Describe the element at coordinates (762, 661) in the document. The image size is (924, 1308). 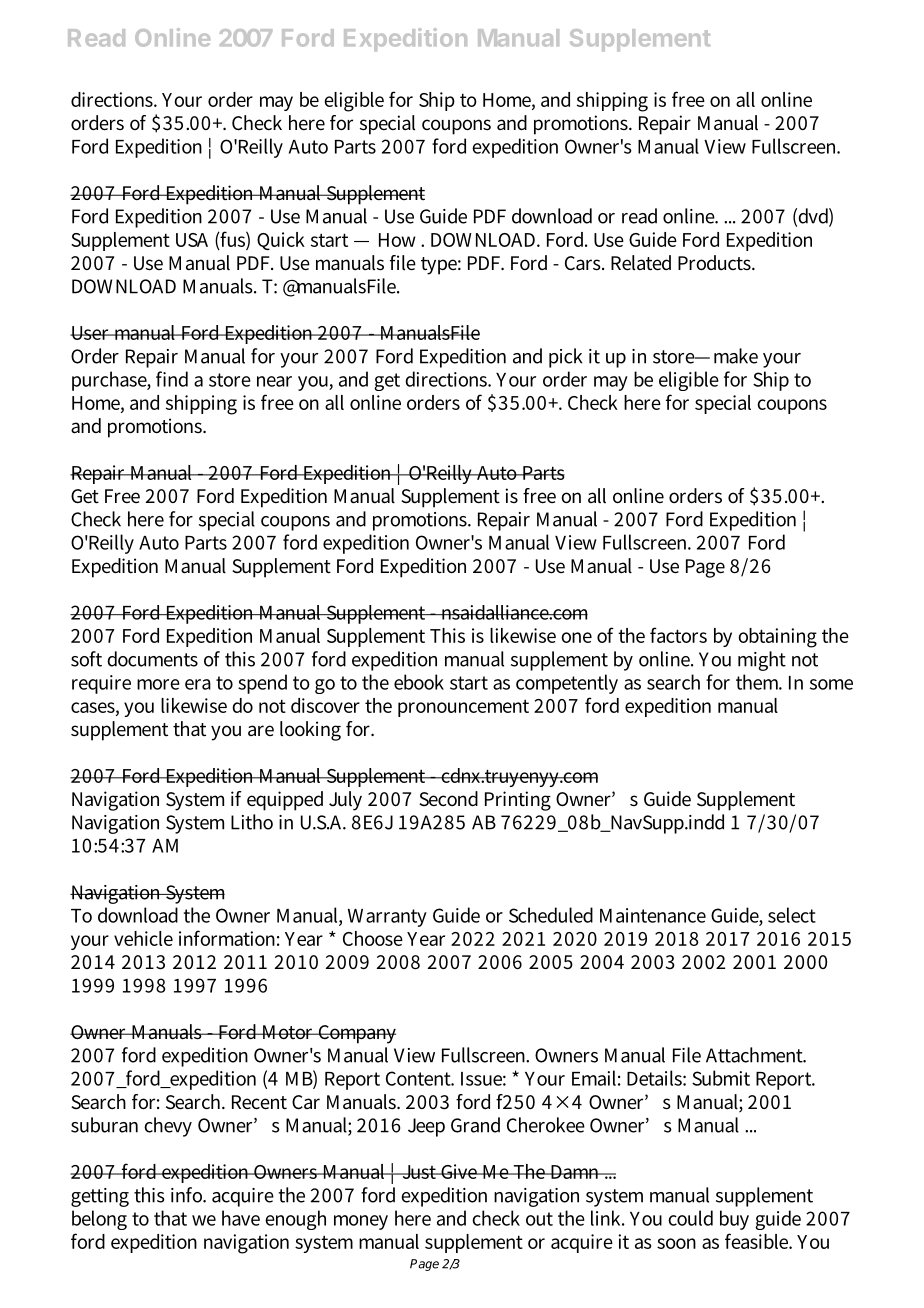
I see `might` at that location.
